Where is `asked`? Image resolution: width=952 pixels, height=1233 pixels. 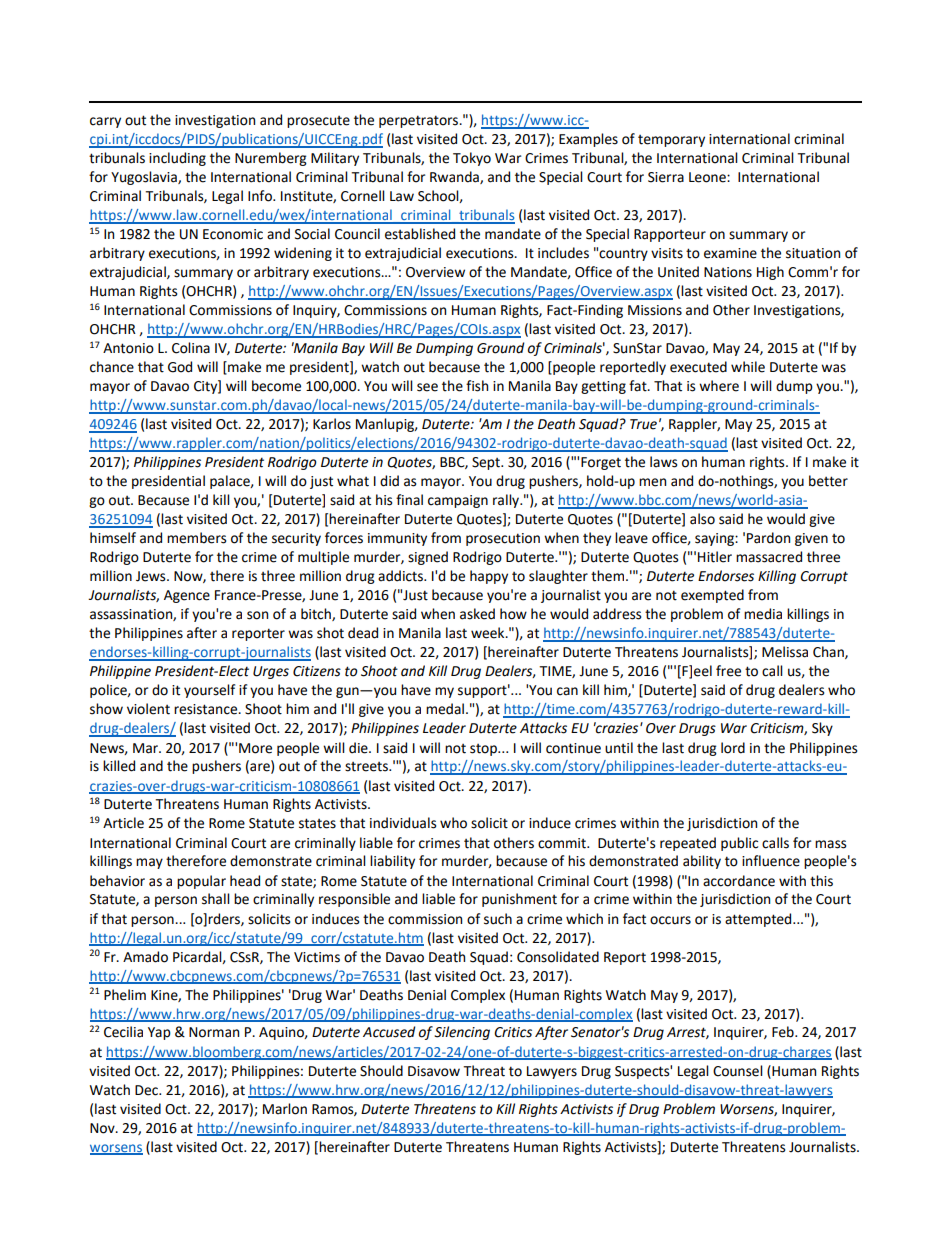 asked is located at coordinates (477, 614).
